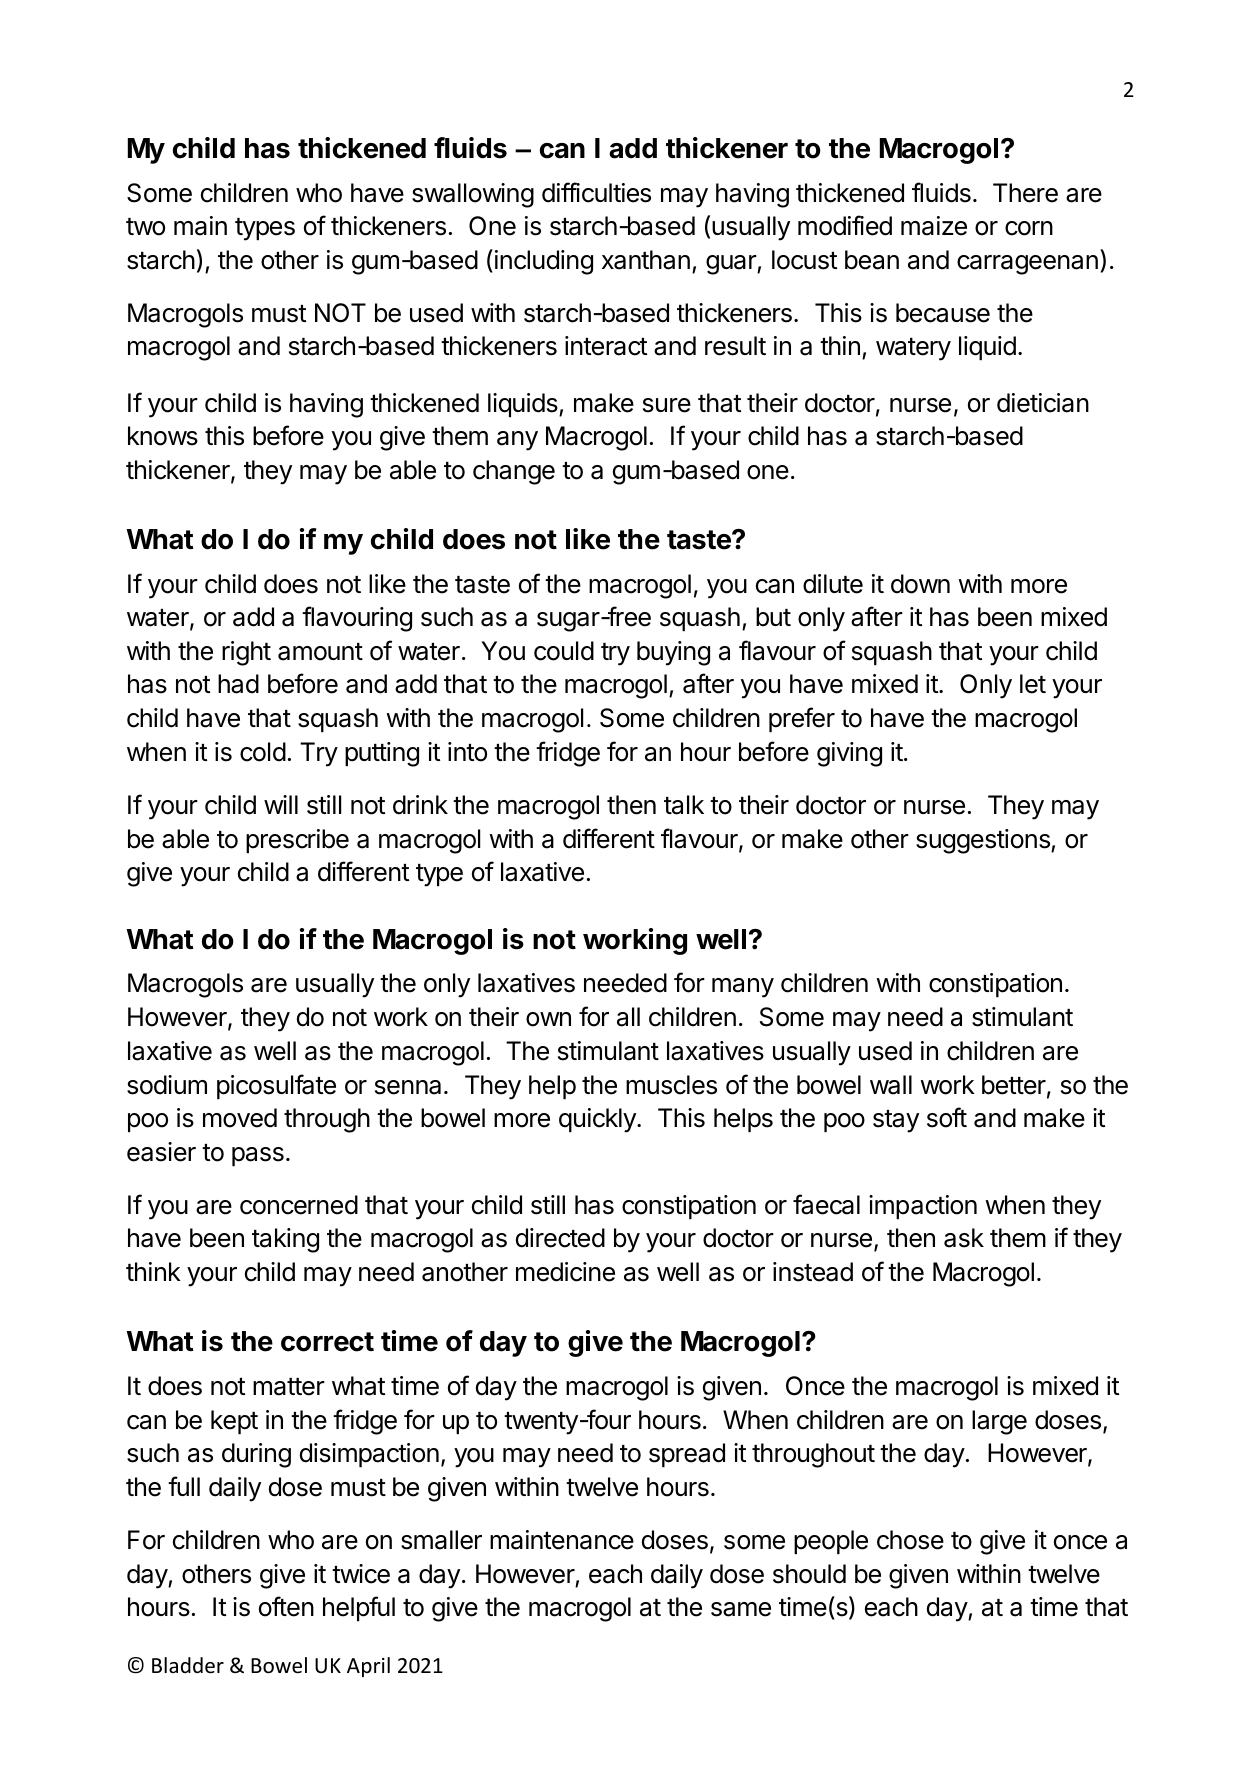 The image size is (1260, 1783). Describe the element at coordinates (297, 841) in the document. I see `prescribe` at that location.
